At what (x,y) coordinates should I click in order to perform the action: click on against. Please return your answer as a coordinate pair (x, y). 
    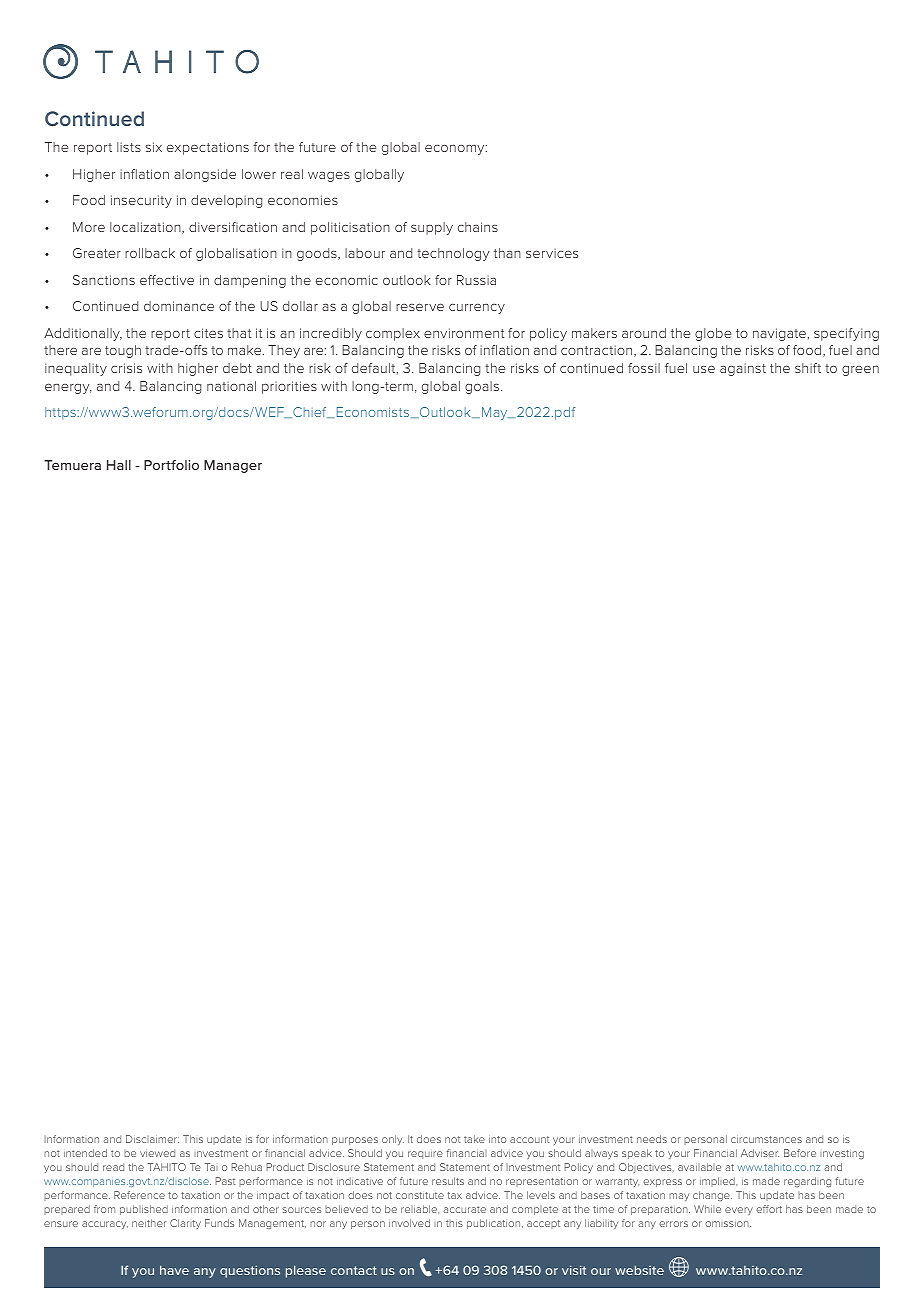
    Looking at the image, I should click on (743, 369).
